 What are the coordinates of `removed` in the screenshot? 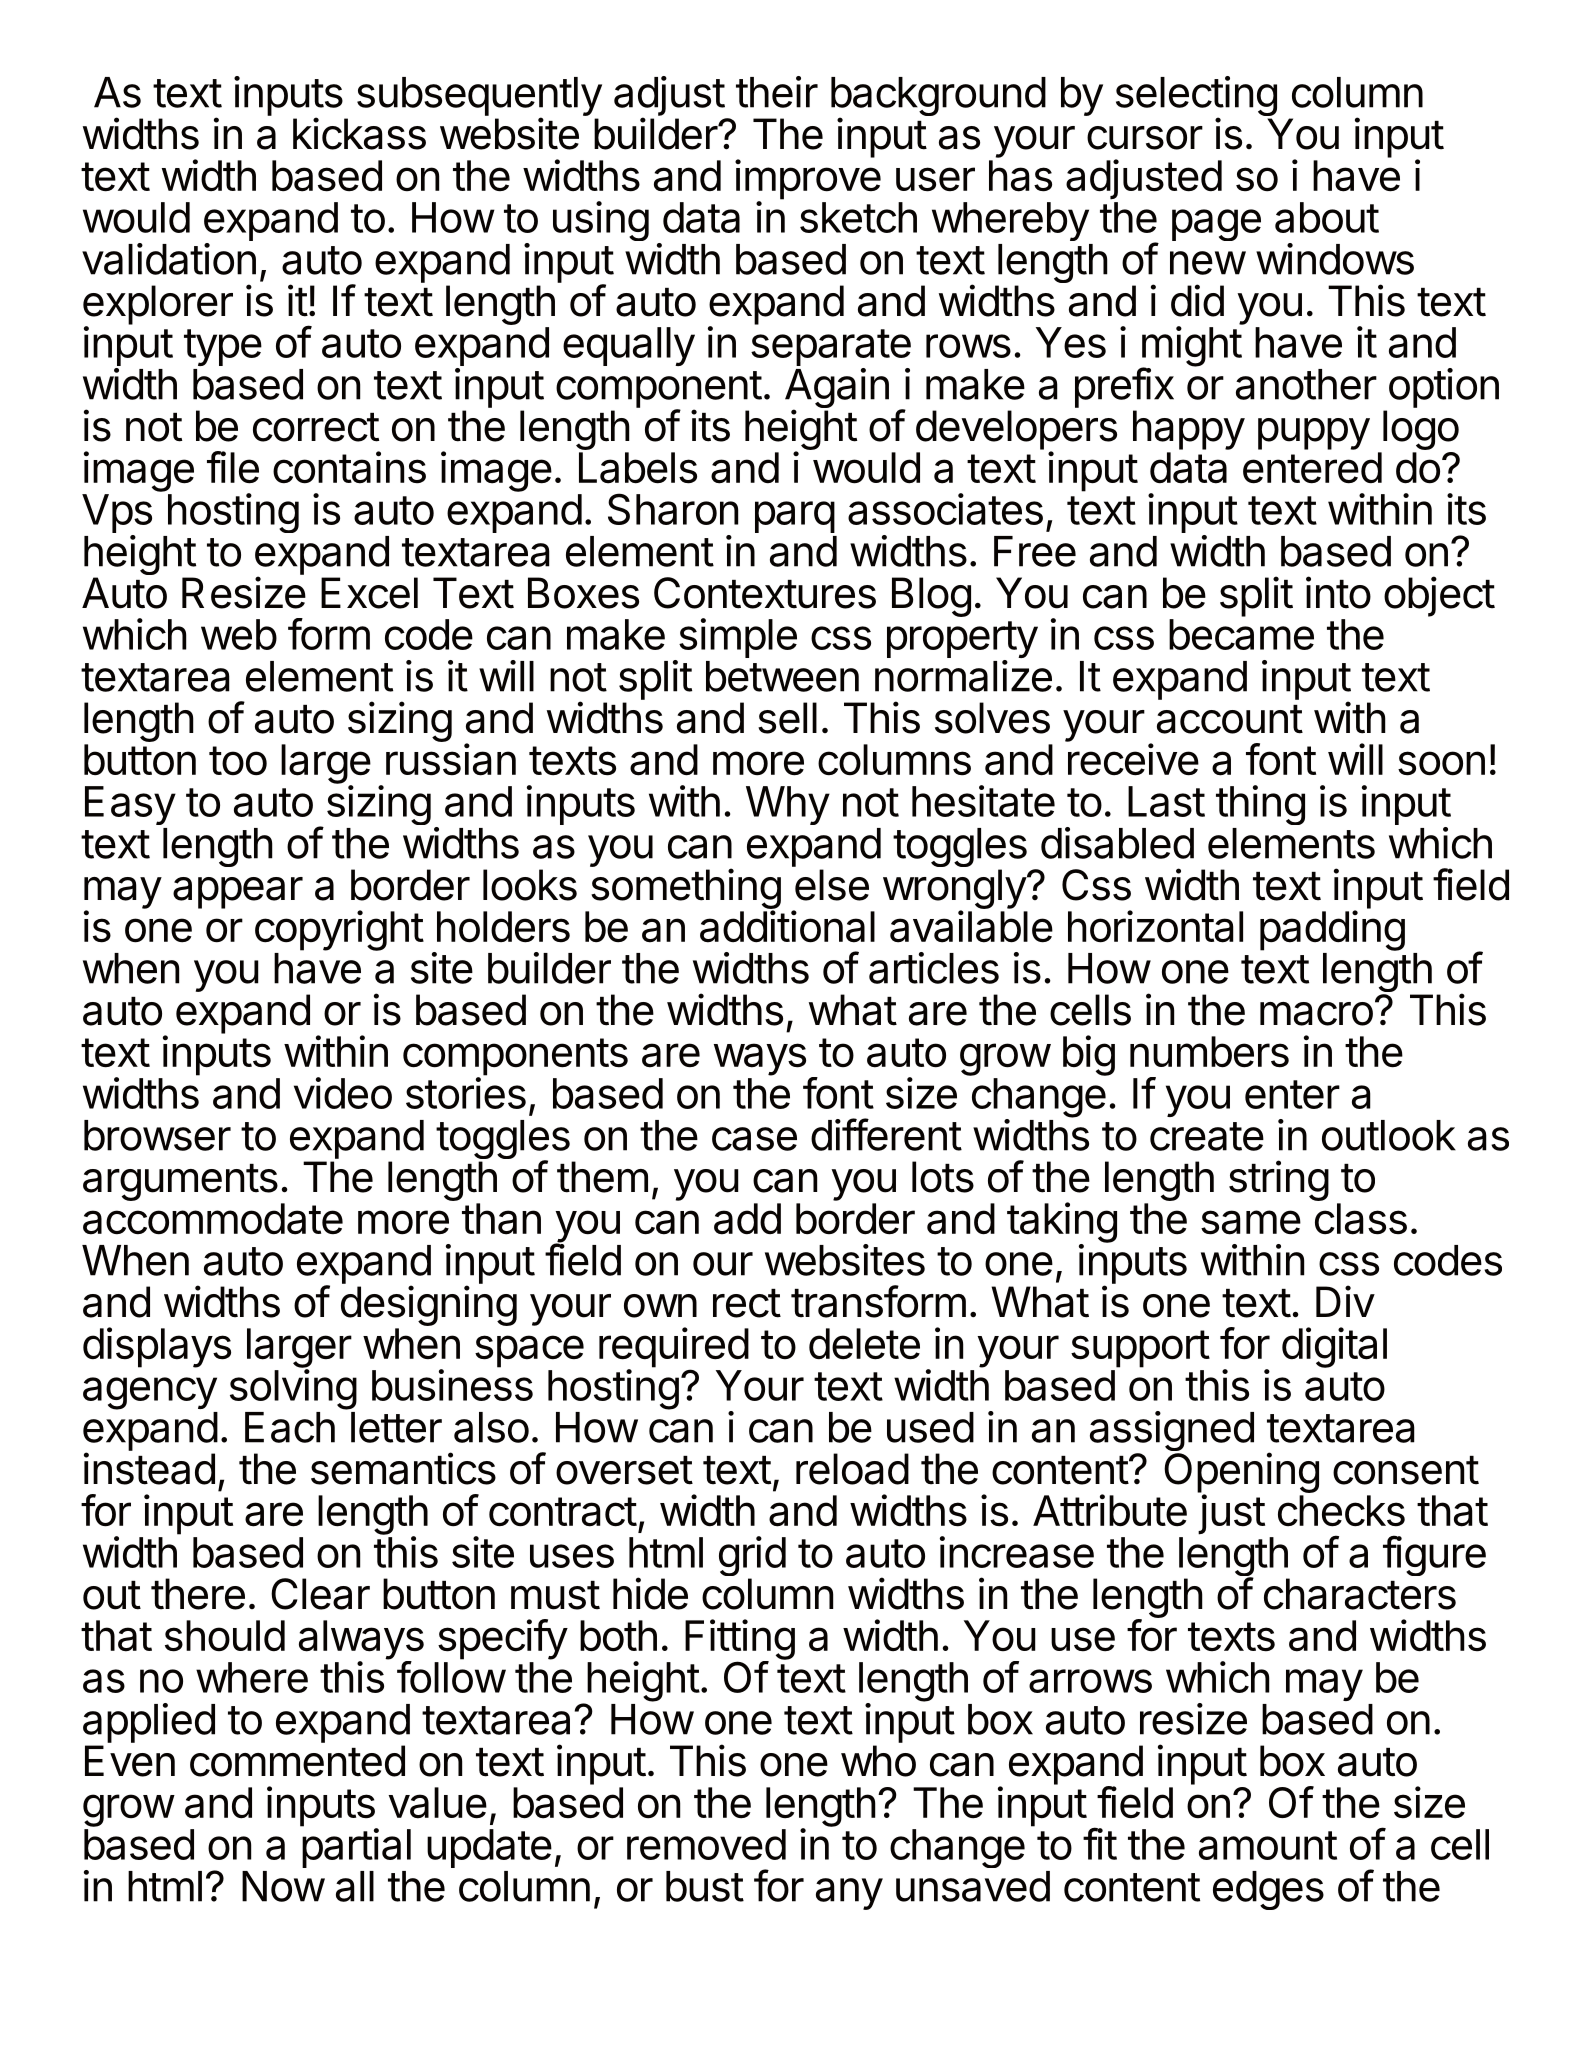 It's located at (706, 1844).
